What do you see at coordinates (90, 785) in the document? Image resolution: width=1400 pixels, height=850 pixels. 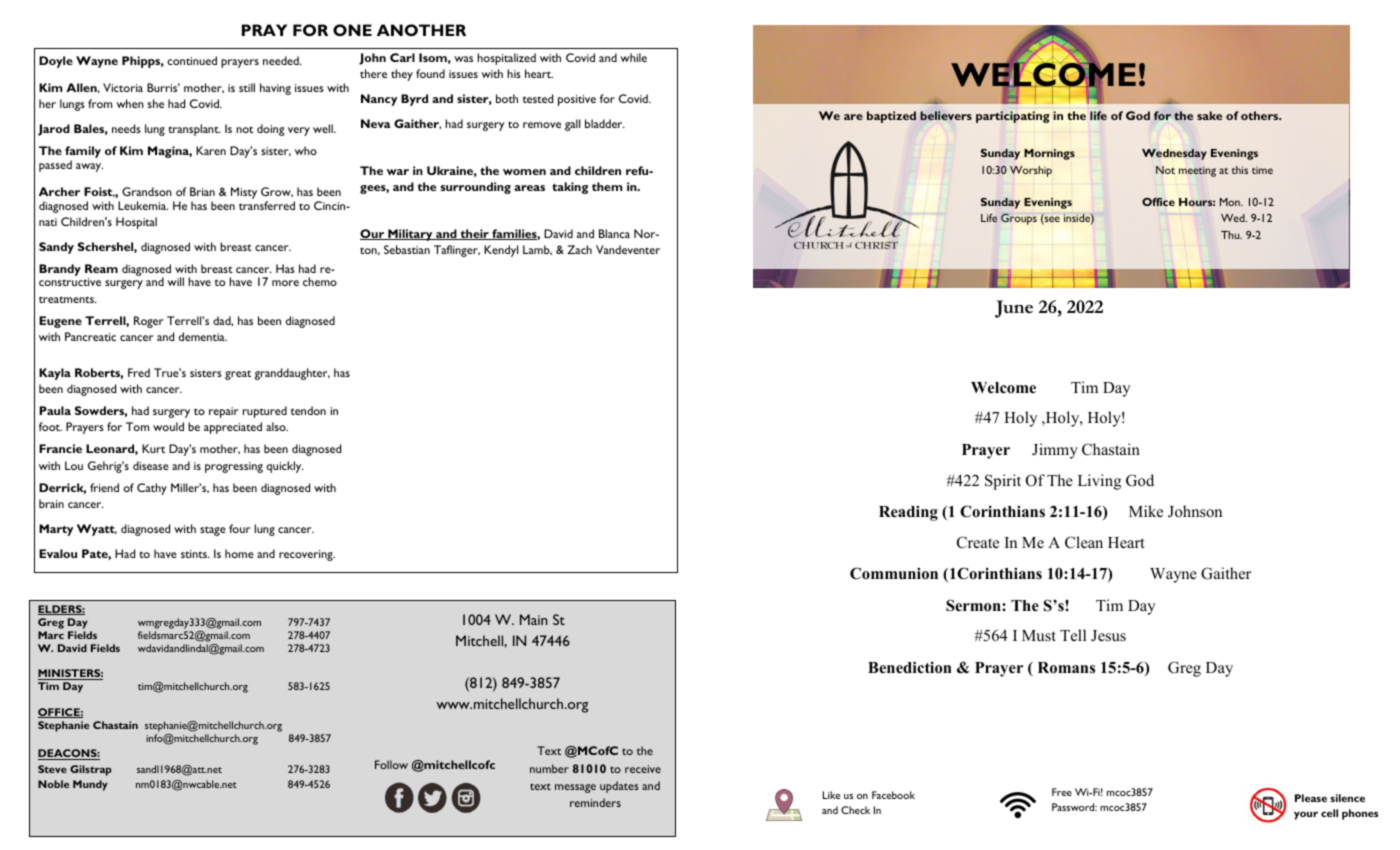 I see `Mundy` at bounding box center [90, 785].
